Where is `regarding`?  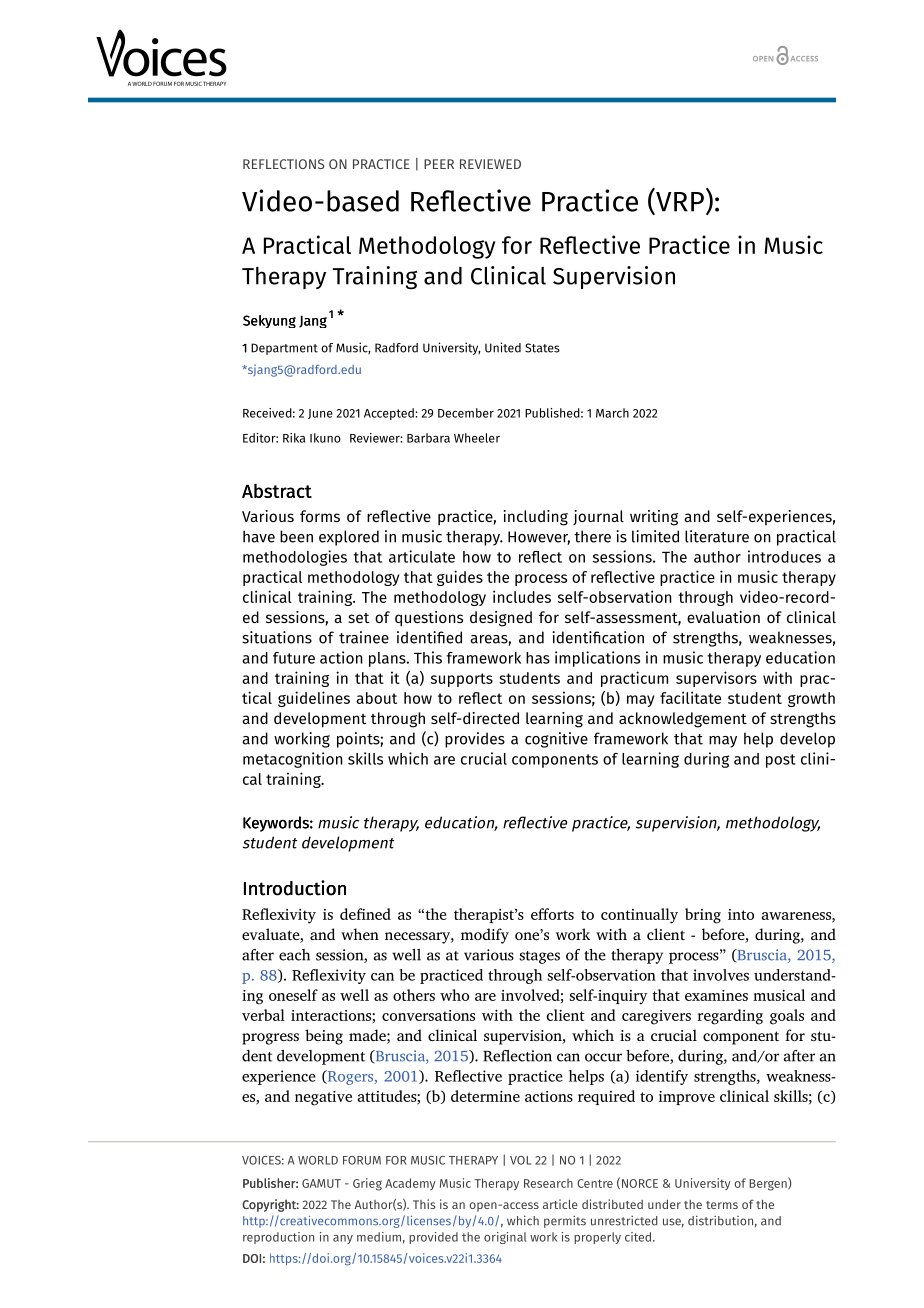
regarding is located at coordinates (730, 1017).
